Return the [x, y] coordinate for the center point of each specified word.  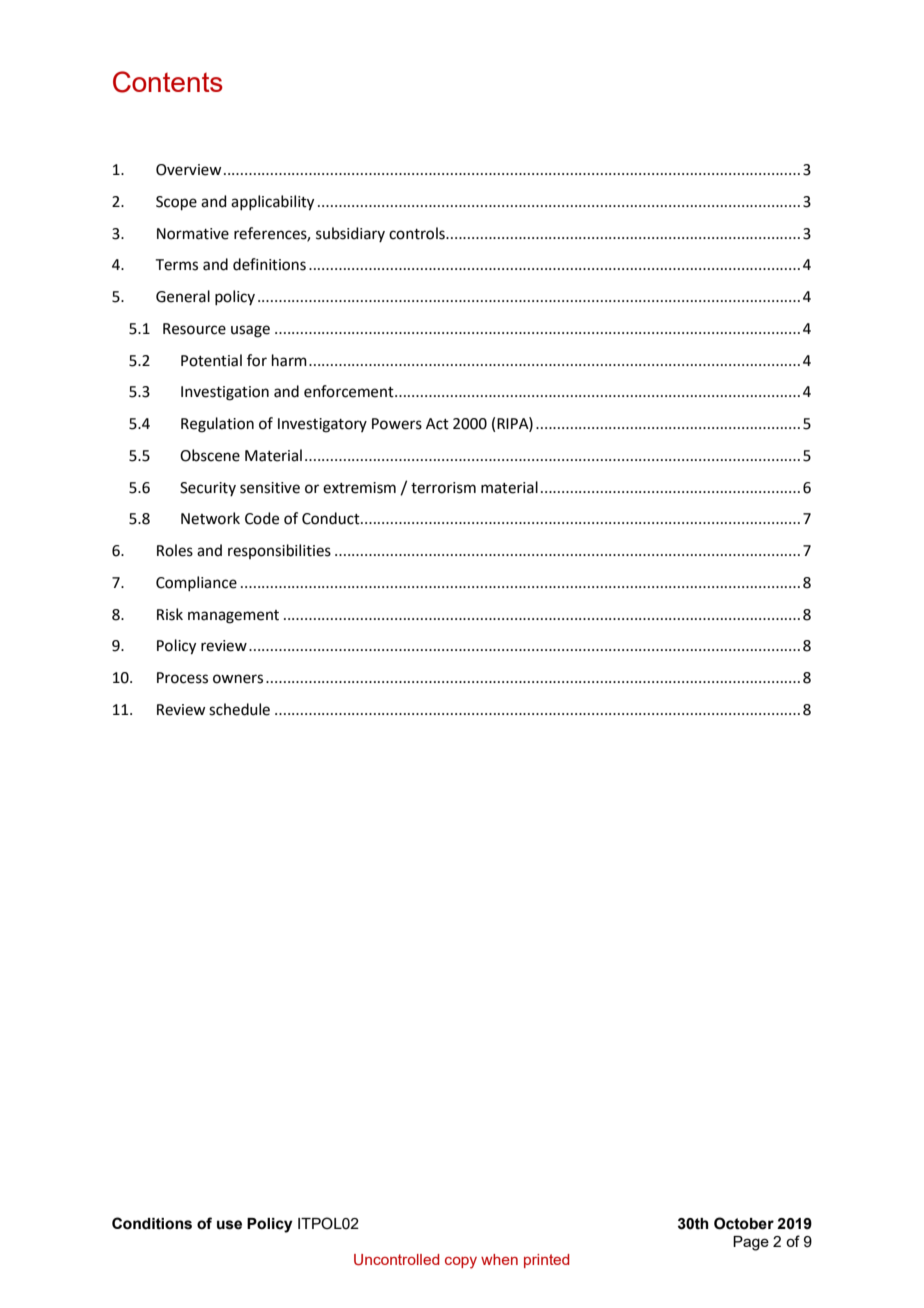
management [233, 617]
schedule [239, 709]
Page [751, 1243]
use [229, 1225]
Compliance [196, 583]
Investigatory [322, 425]
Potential [211, 360]
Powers [397, 424]
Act [437, 424]
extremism [359, 488]
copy [461, 1263]
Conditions [152, 1223]
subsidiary [350, 234]
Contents [168, 82]
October [744, 1223]
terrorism [443, 488]
